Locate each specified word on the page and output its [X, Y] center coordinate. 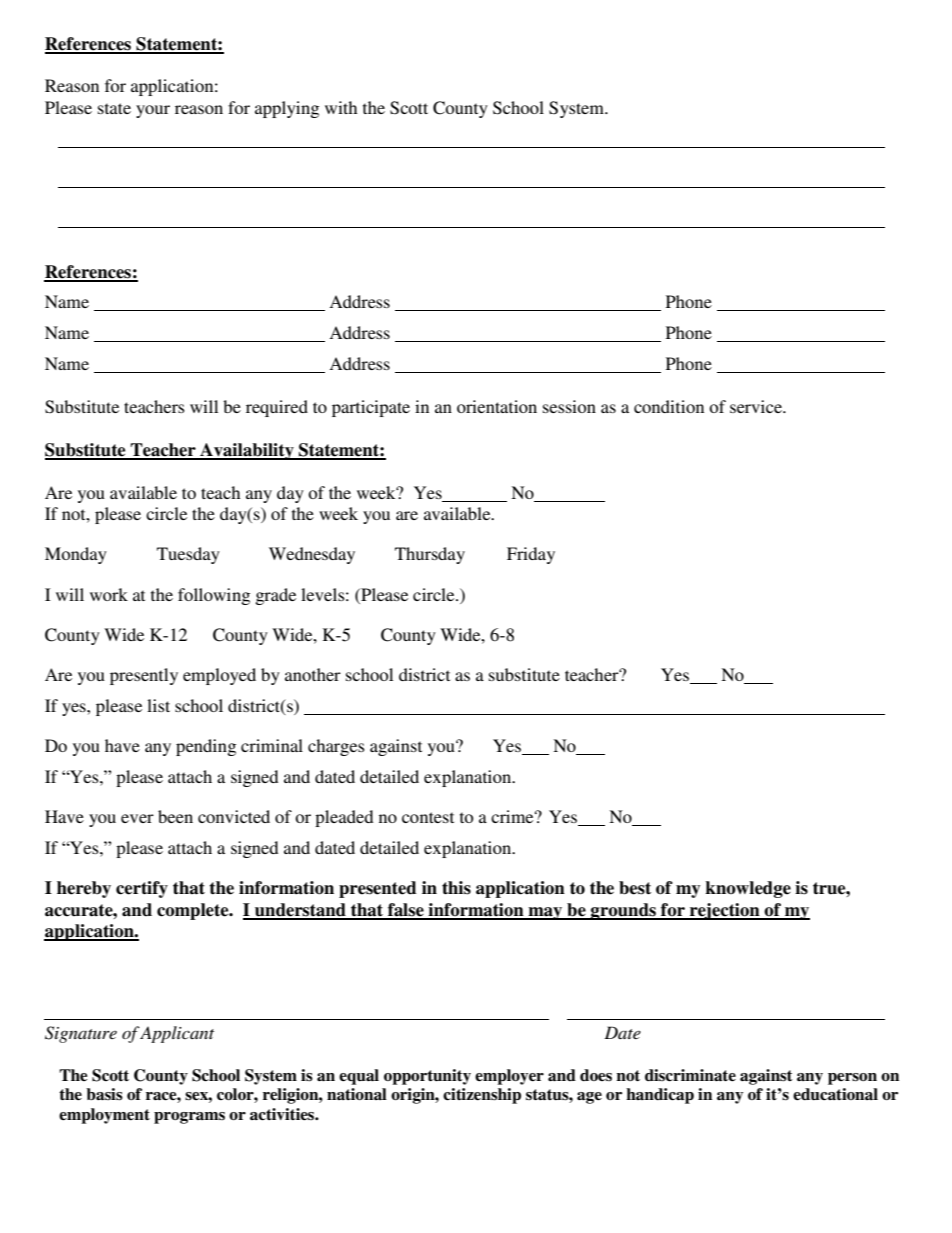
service [757, 406]
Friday [531, 555]
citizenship [482, 1096]
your [153, 111]
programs [189, 1118]
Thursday [430, 555]
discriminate [690, 1075]
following [214, 596]
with [341, 107]
